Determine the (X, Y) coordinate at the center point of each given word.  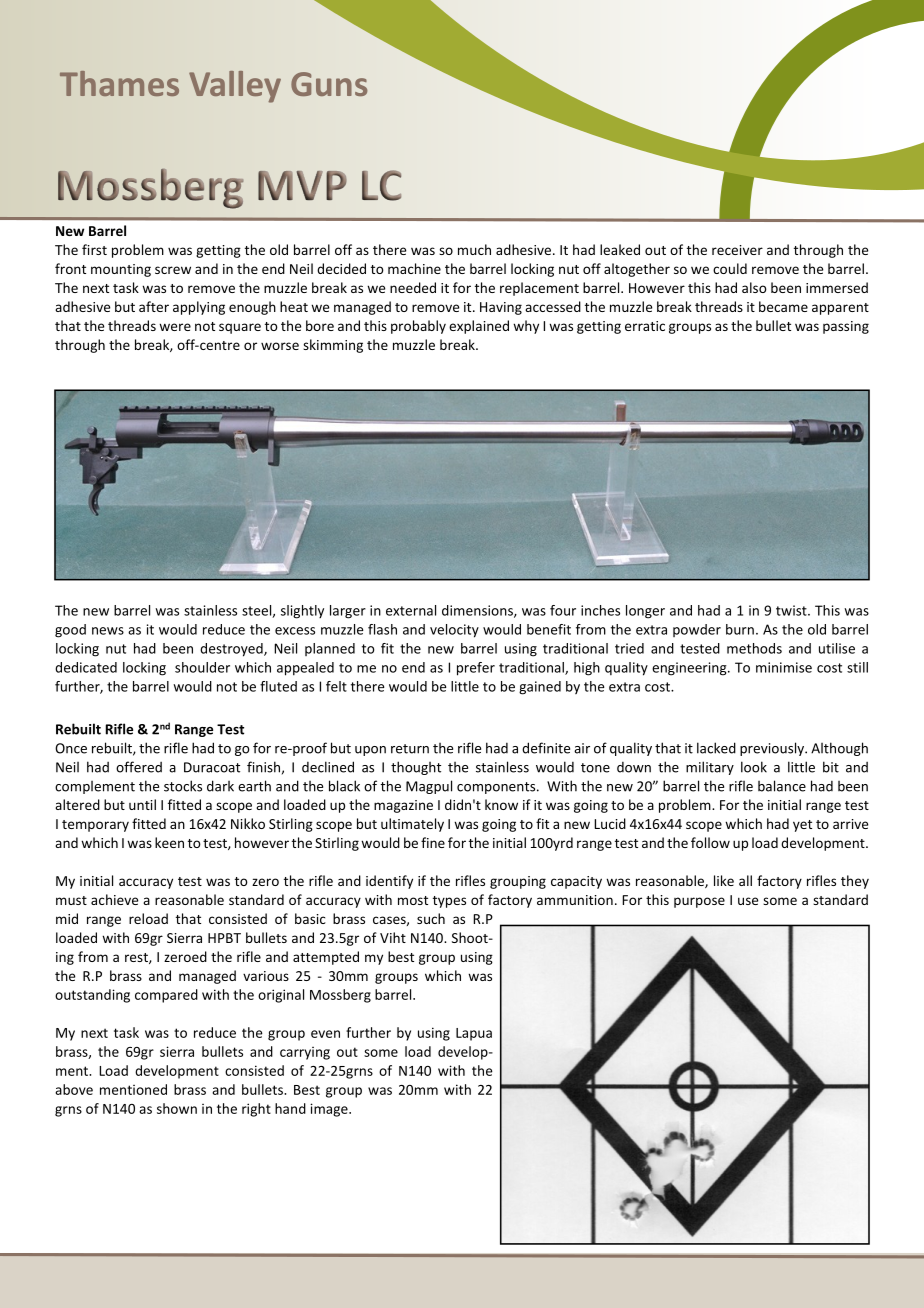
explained (479, 327)
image (330, 1110)
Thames (119, 83)
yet (802, 826)
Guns (329, 84)
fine (433, 842)
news (108, 631)
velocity (454, 631)
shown (177, 1108)
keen (169, 842)
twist (792, 610)
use (748, 901)
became (783, 306)
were (175, 327)
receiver (737, 250)
